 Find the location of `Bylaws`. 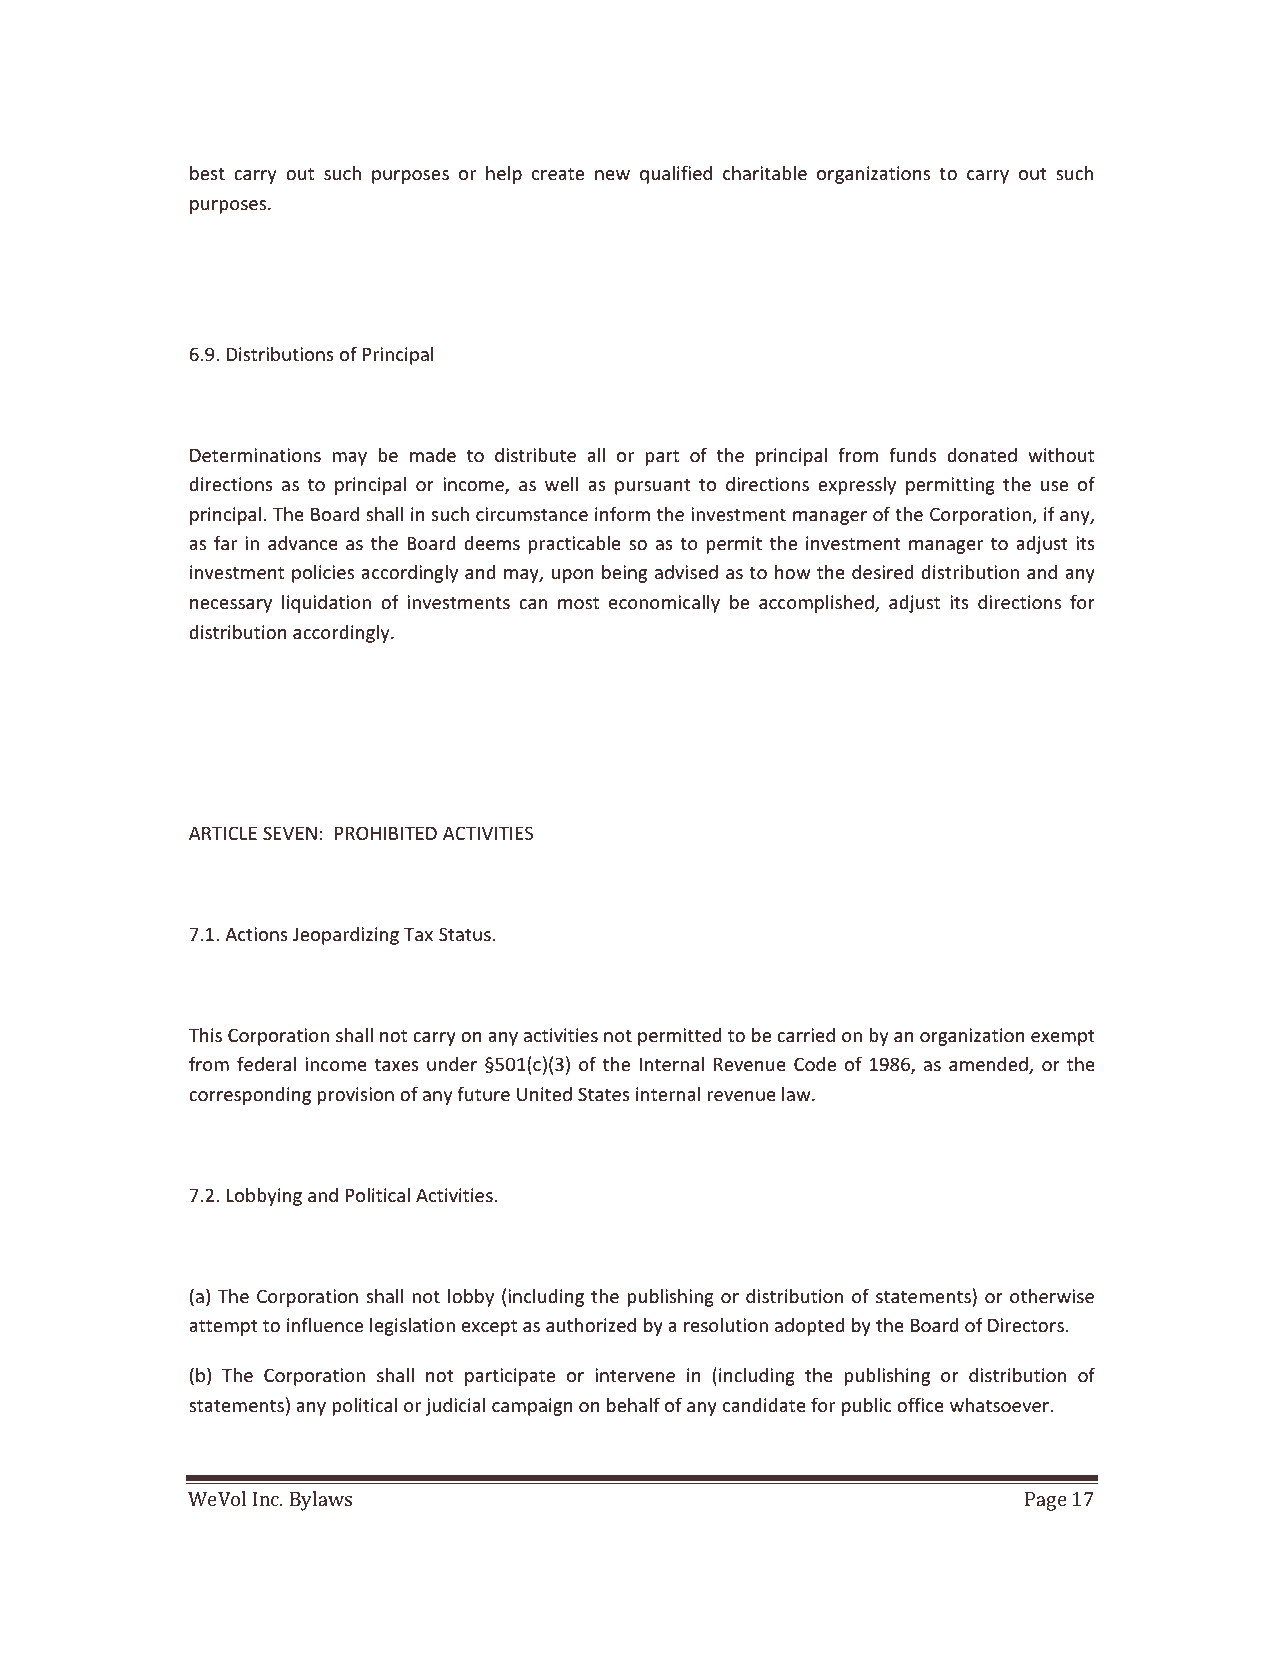

Bylaws is located at coordinates (321, 1501).
